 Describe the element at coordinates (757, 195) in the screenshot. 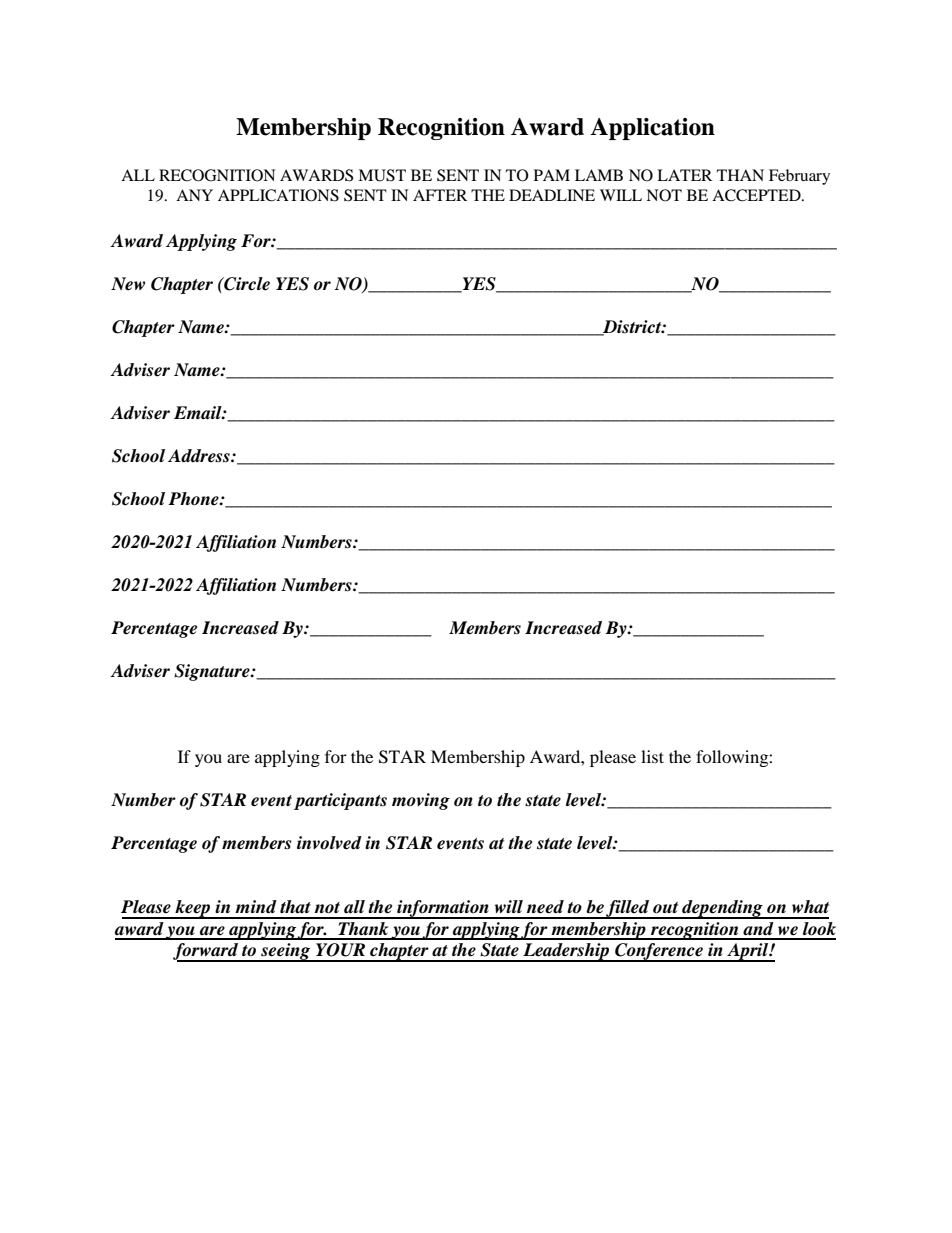

I see `ACCEPTED` at that location.
